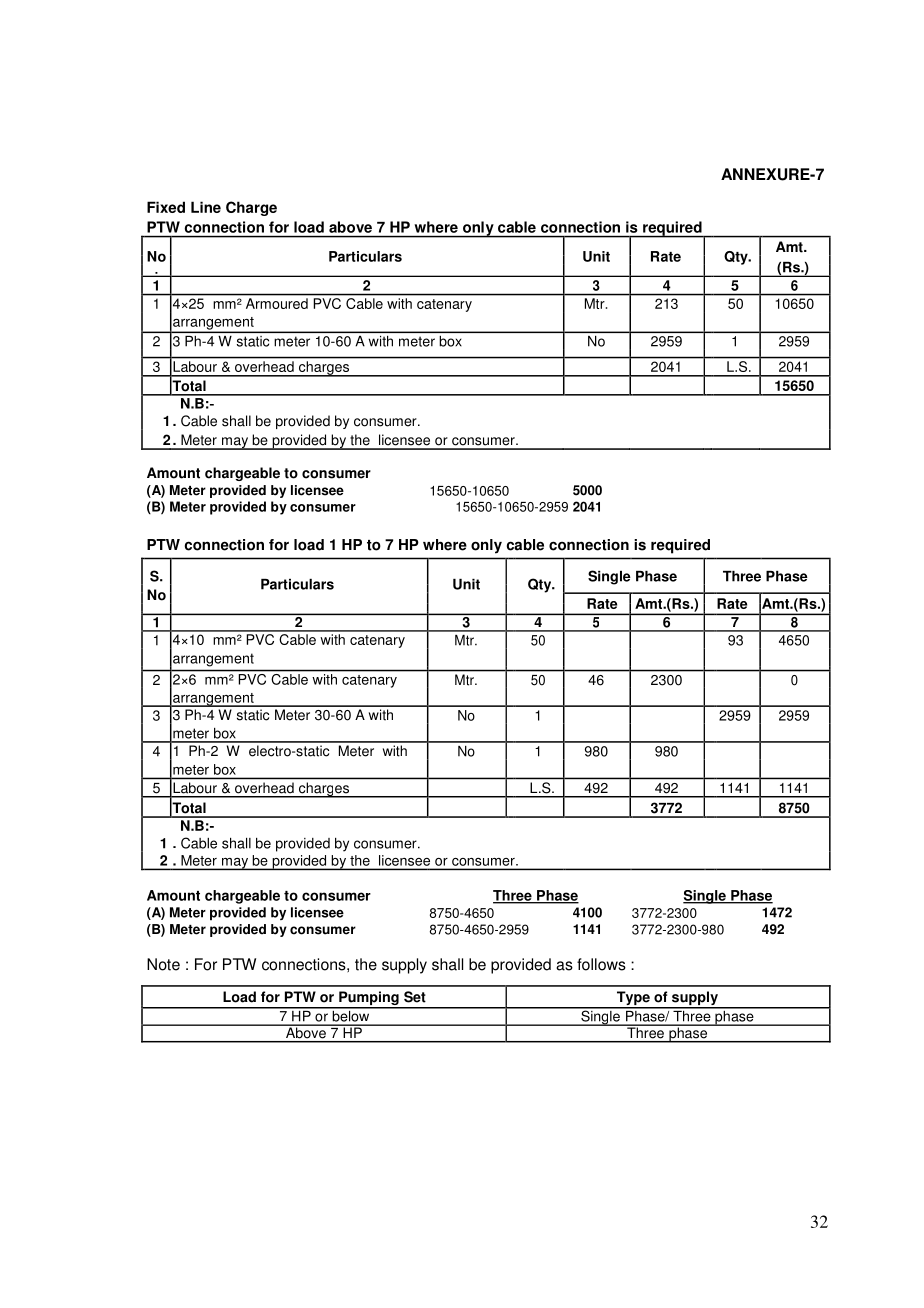  What do you see at coordinates (206, 207) in the image?
I see `Line` at bounding box center [206, 207].
